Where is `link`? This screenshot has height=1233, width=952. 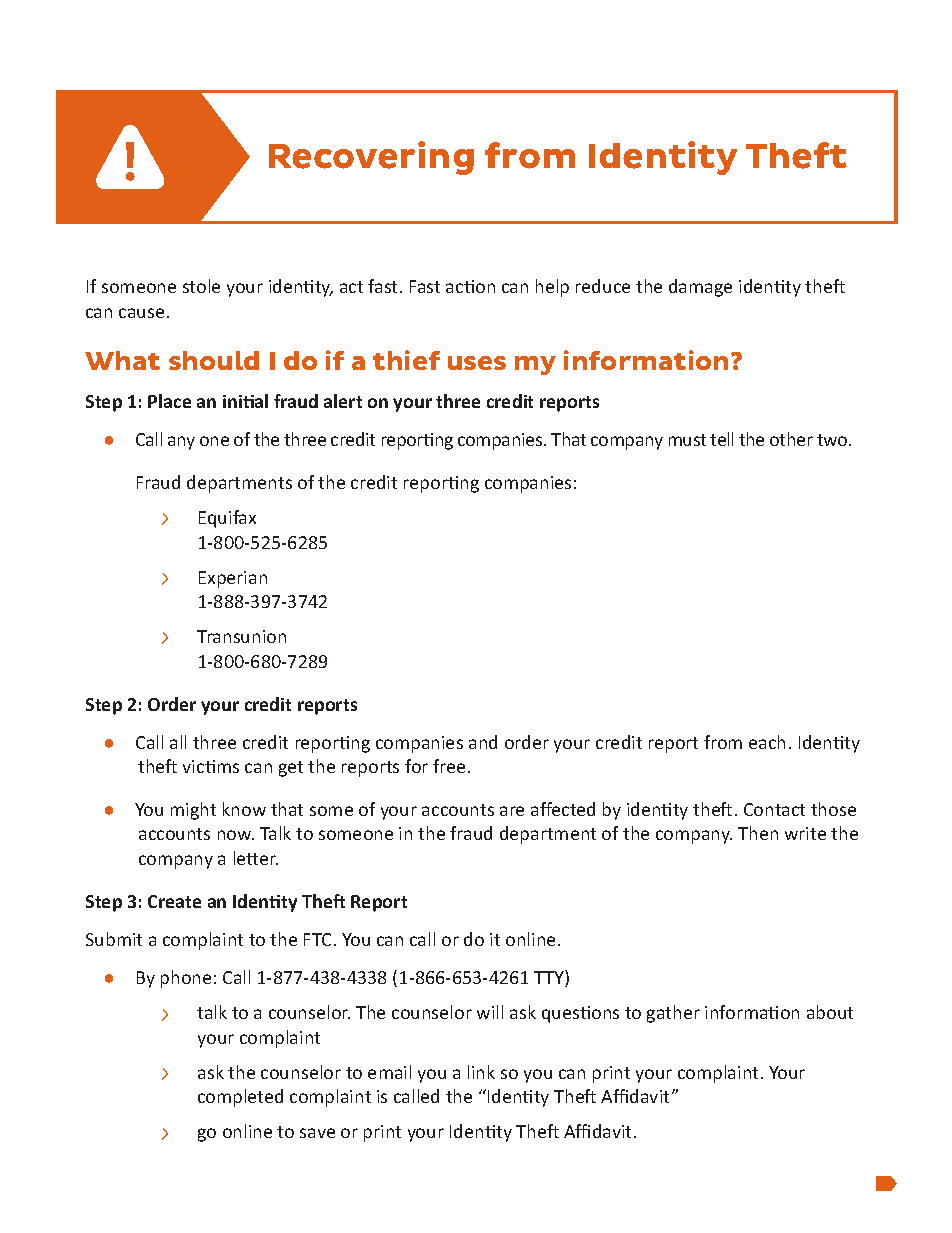
link is located at coordinates (481, 1072).
